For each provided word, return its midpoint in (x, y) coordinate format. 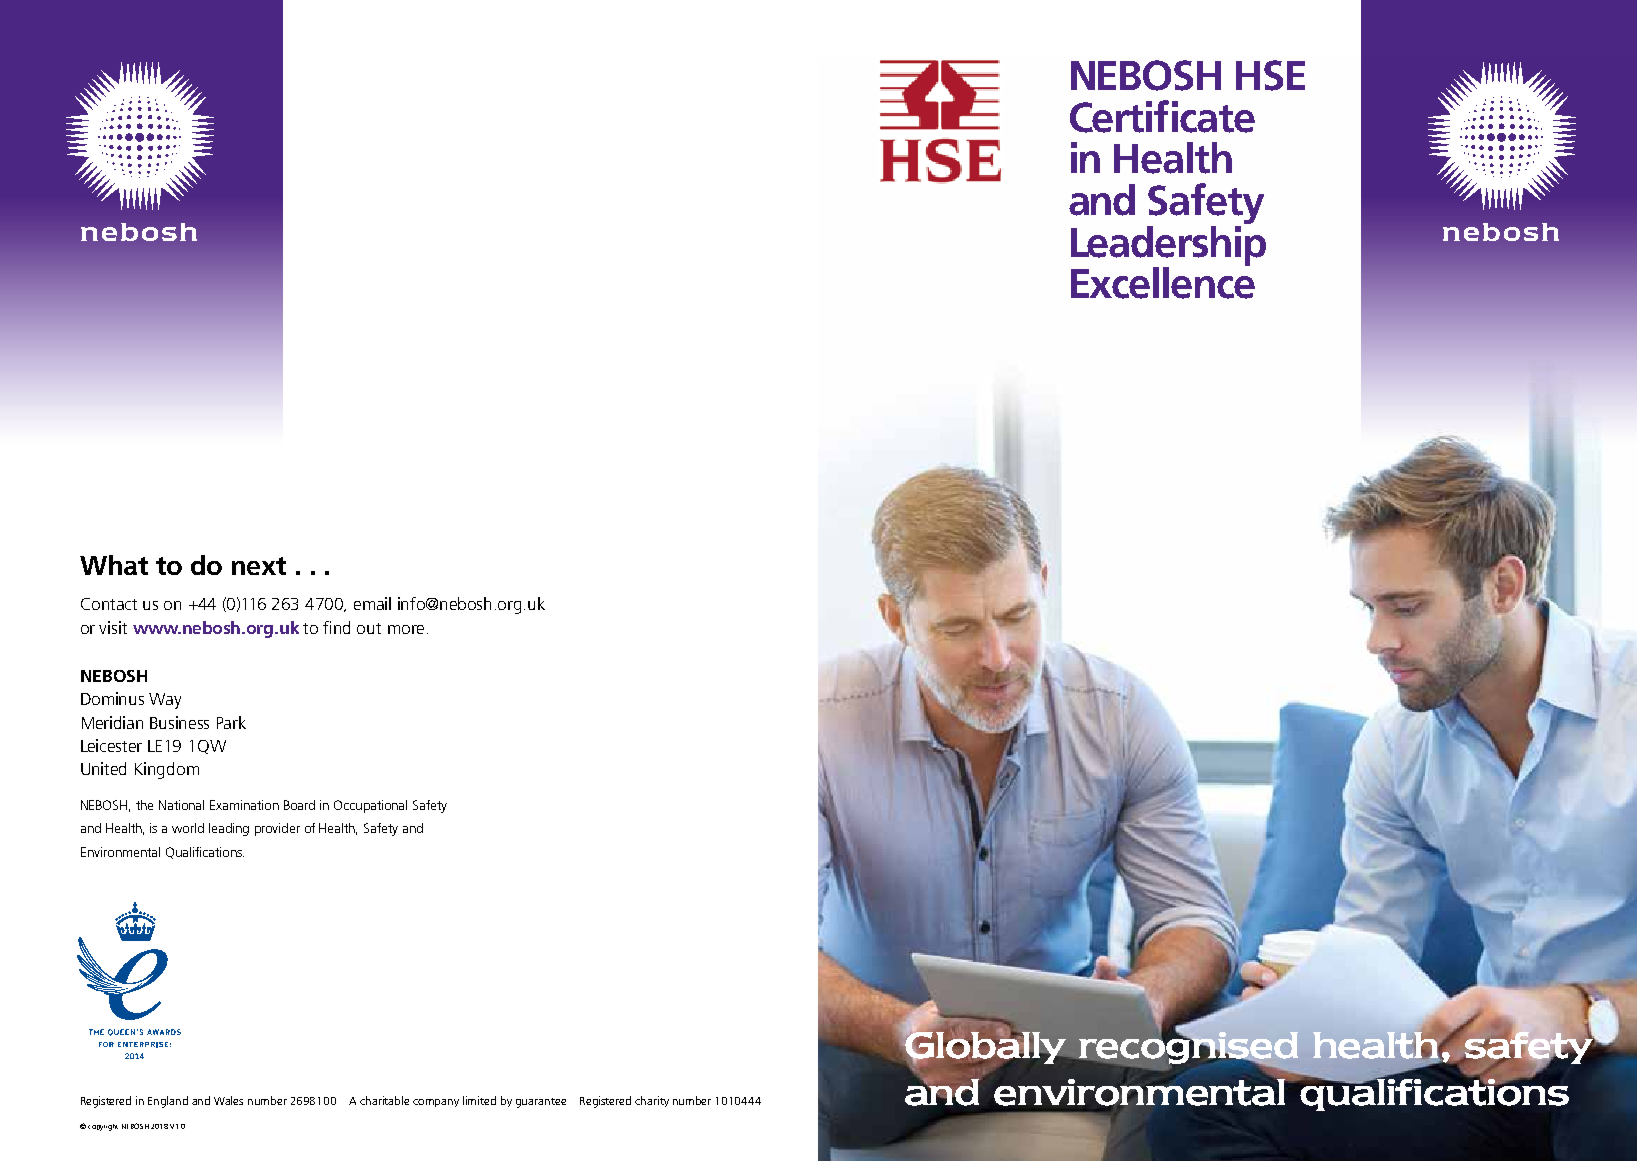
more (406, 629)
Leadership (1168, 245)
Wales (228, 1100)
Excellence (1163, 282)
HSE (1270, 75)
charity (652, 1101)
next (259, 566)
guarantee (541, 1103)
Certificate (1162, 116)
